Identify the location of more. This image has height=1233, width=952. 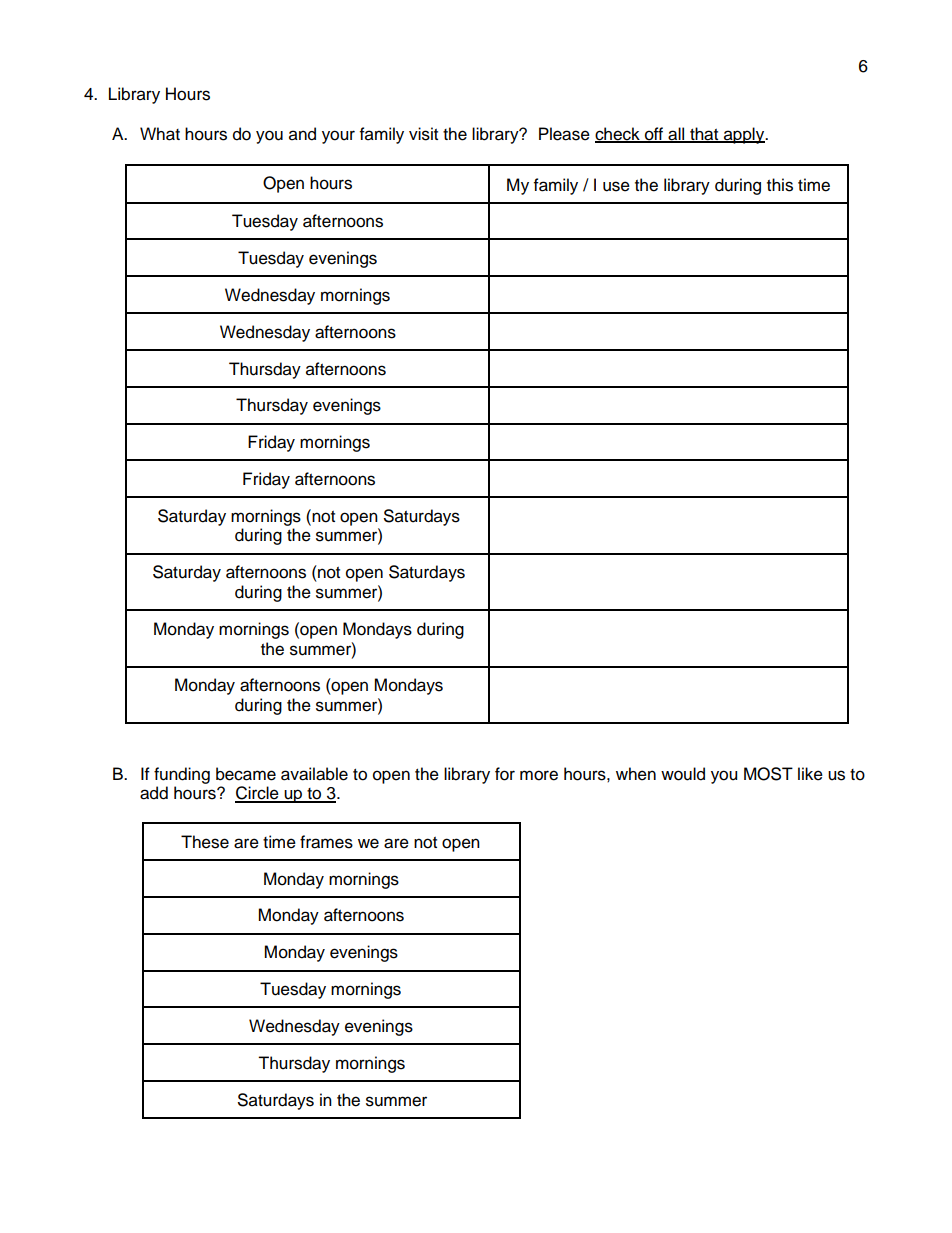
(539, 775).
